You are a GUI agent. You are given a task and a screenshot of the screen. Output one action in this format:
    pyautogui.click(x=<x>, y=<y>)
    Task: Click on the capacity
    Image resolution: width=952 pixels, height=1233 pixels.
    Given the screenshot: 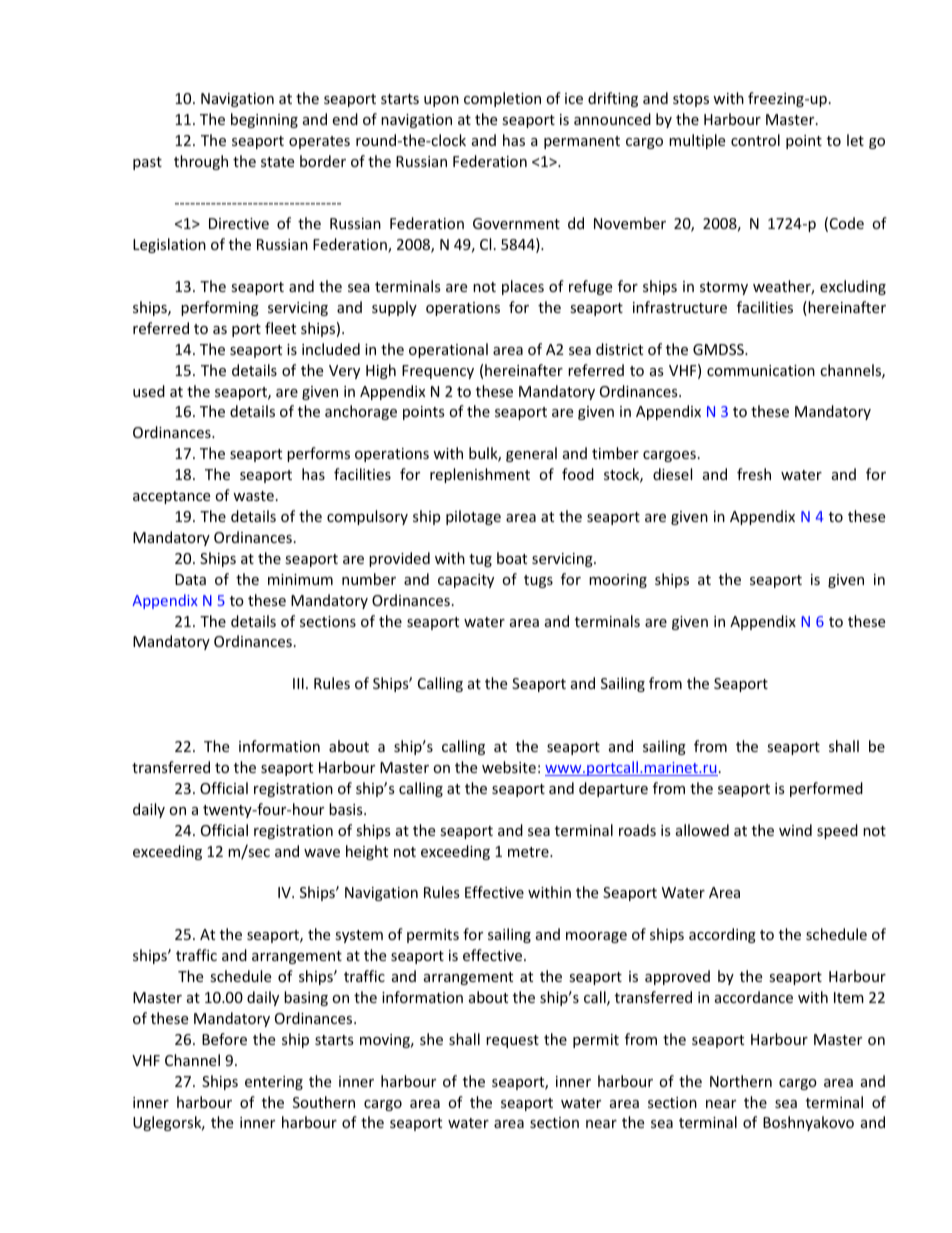 What is the action you would take?
    pyautogui.click(x=466, y=581)
